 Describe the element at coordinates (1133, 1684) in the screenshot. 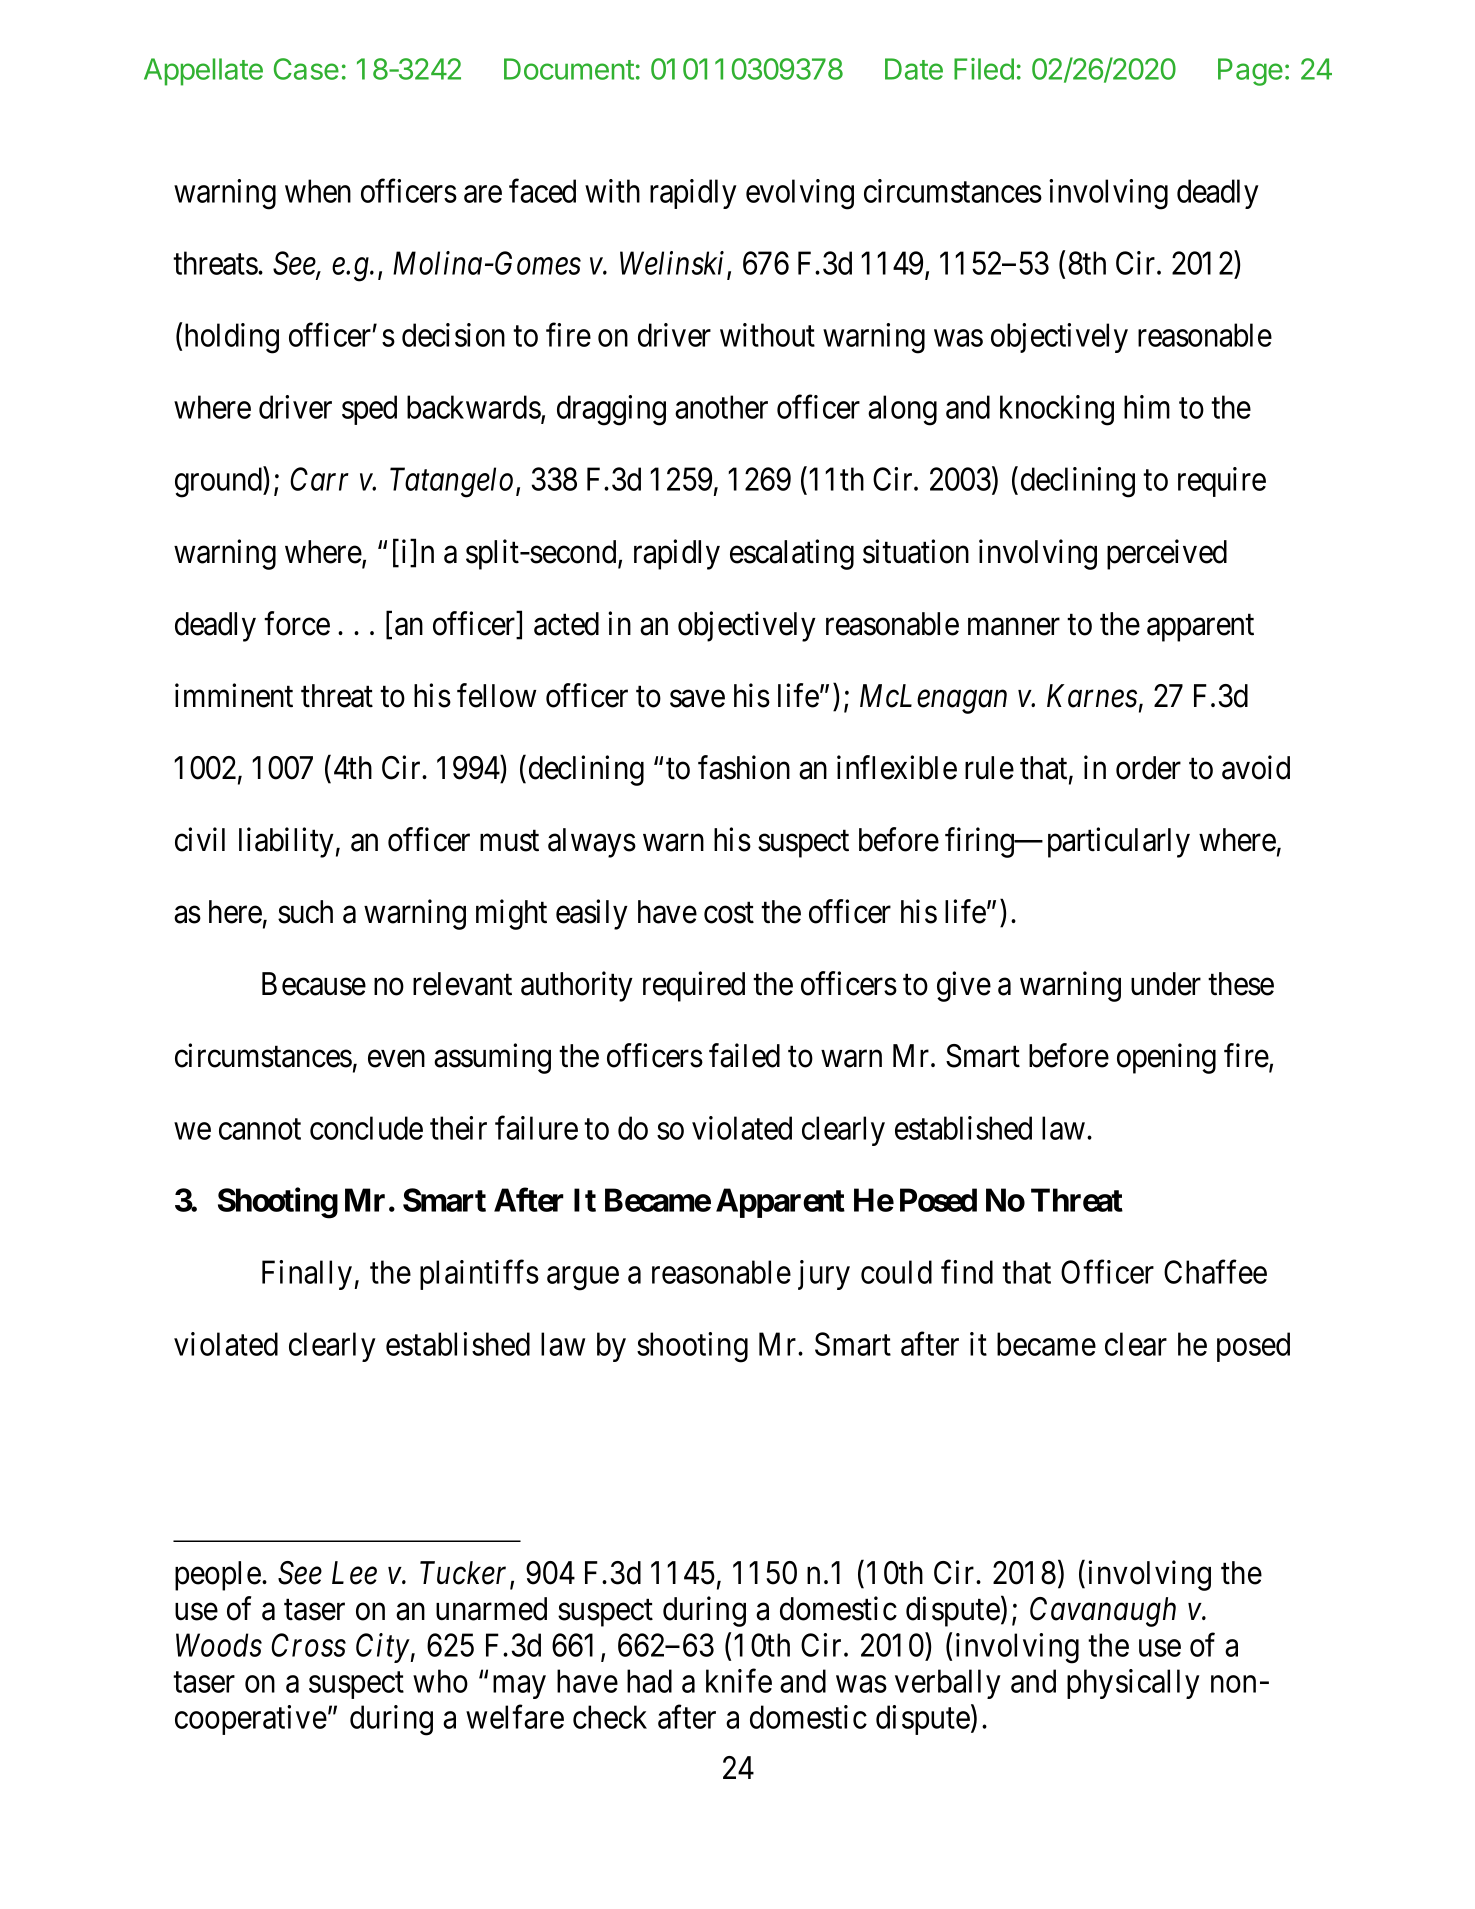

I see `physically` at that location.
